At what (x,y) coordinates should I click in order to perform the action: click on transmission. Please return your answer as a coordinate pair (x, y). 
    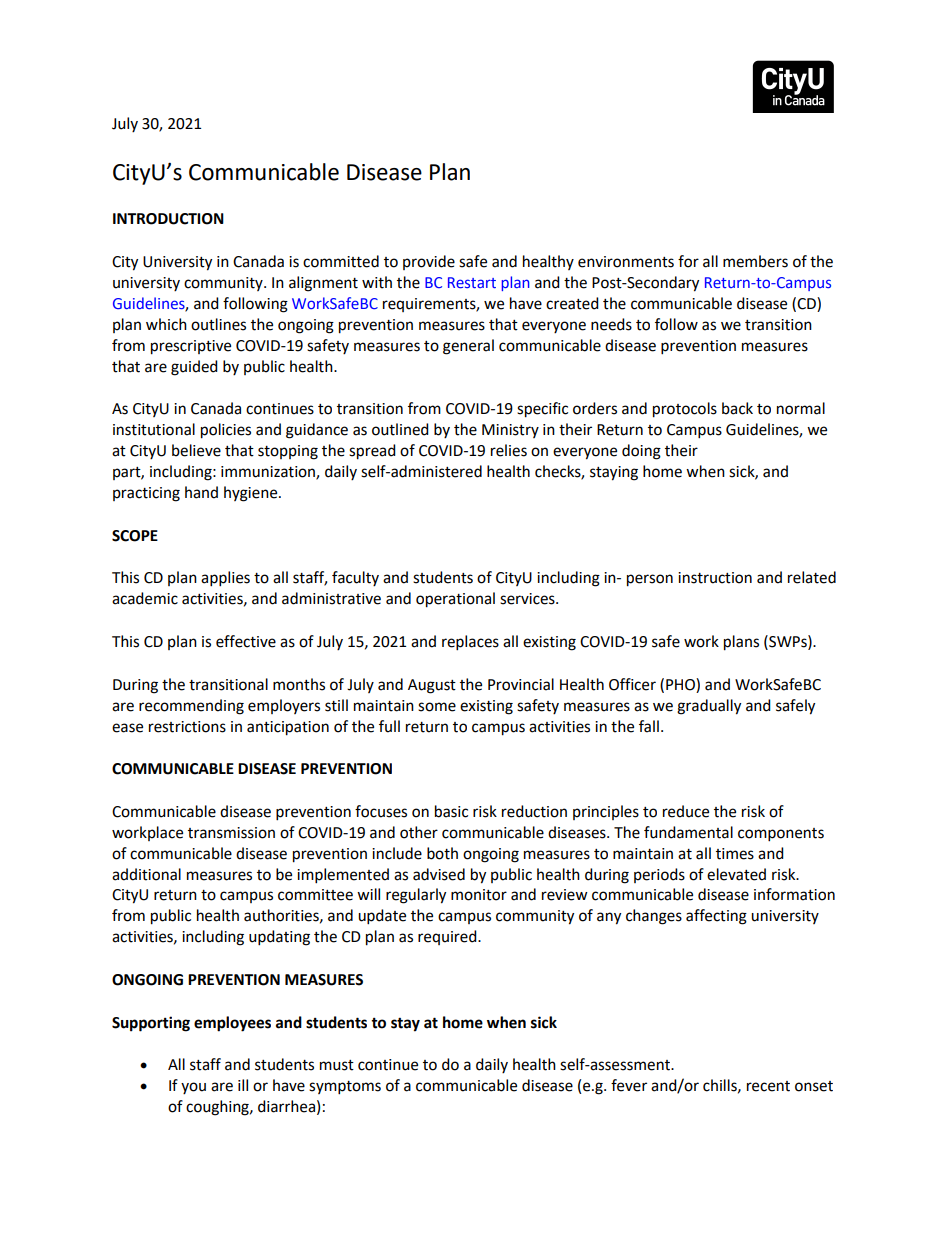
    Looking at the image, I should click on (231, 833).
